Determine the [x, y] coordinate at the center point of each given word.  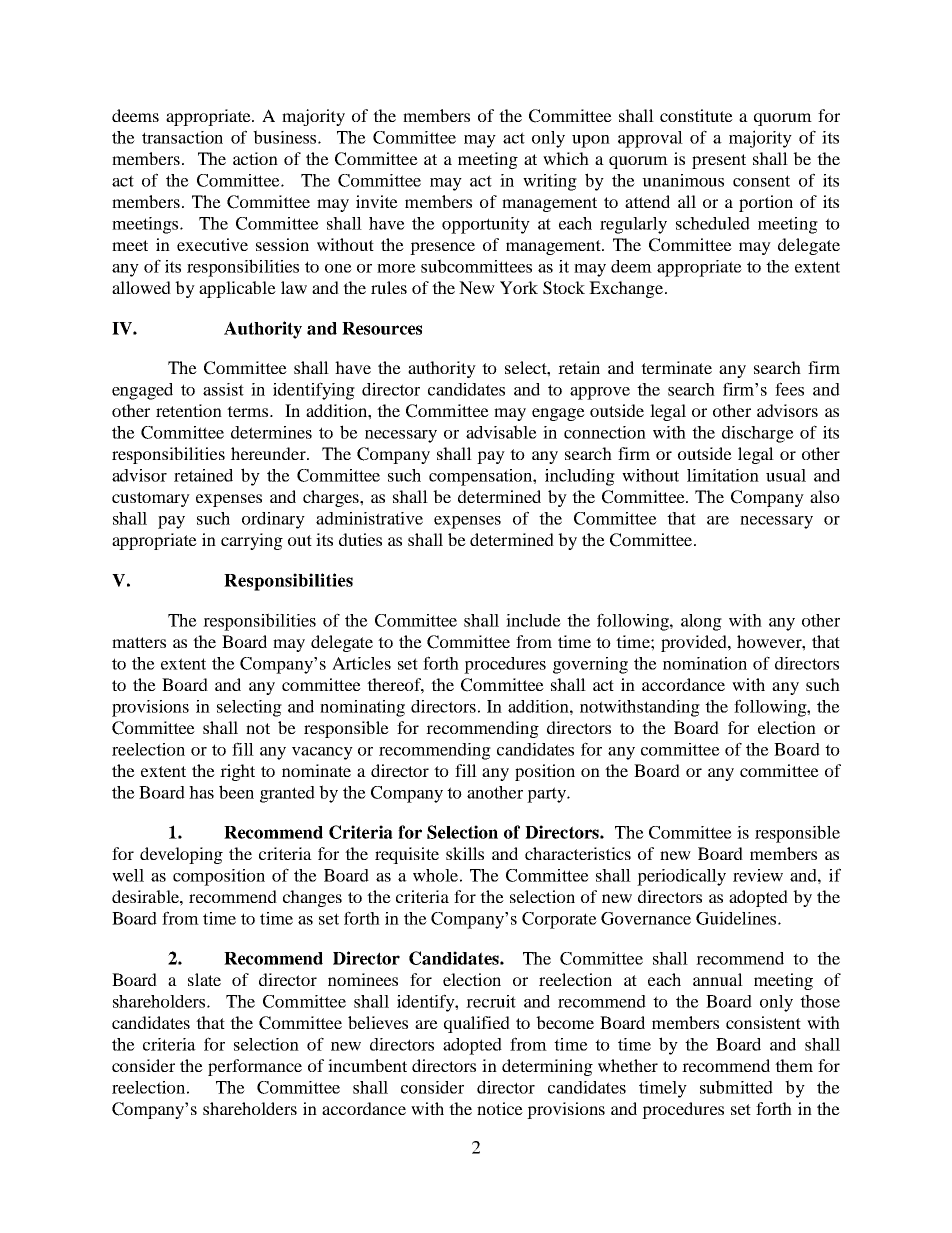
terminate [676, 367]
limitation [723, 475]
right [237, 772]
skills [465, 853]
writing [550, 182]
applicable [237, 289]
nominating [362, 708]
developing [181, 855]
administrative [369, 518]
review [758, 875]
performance [255, 1067]
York [519, 287]
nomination [705, 663]
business [286, 137]
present [719, 161]
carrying [252, 541]
